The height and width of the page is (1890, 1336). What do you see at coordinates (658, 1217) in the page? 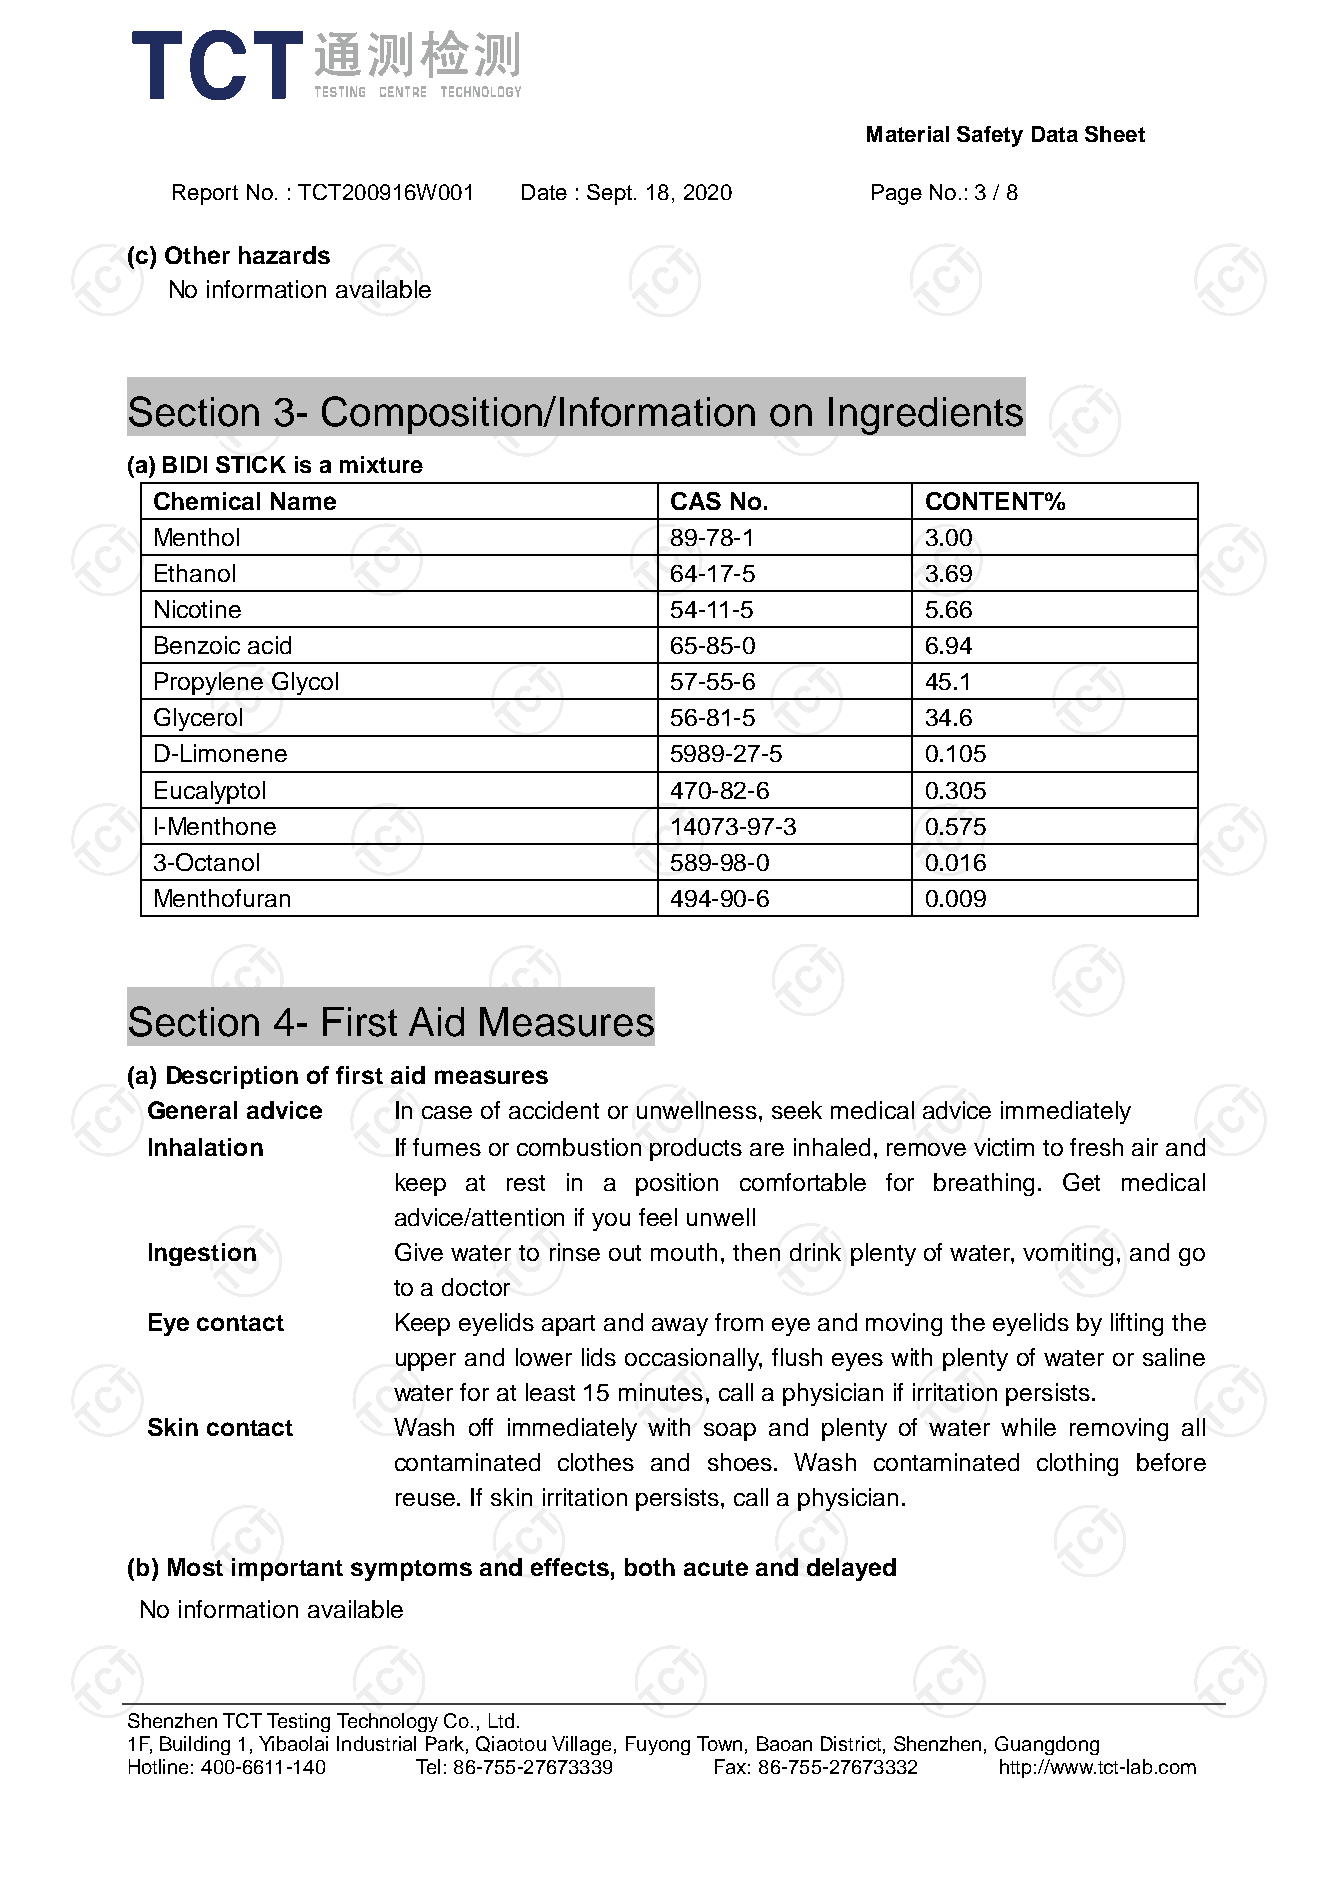
I see `feel` at bounding box center [658, 1217].
